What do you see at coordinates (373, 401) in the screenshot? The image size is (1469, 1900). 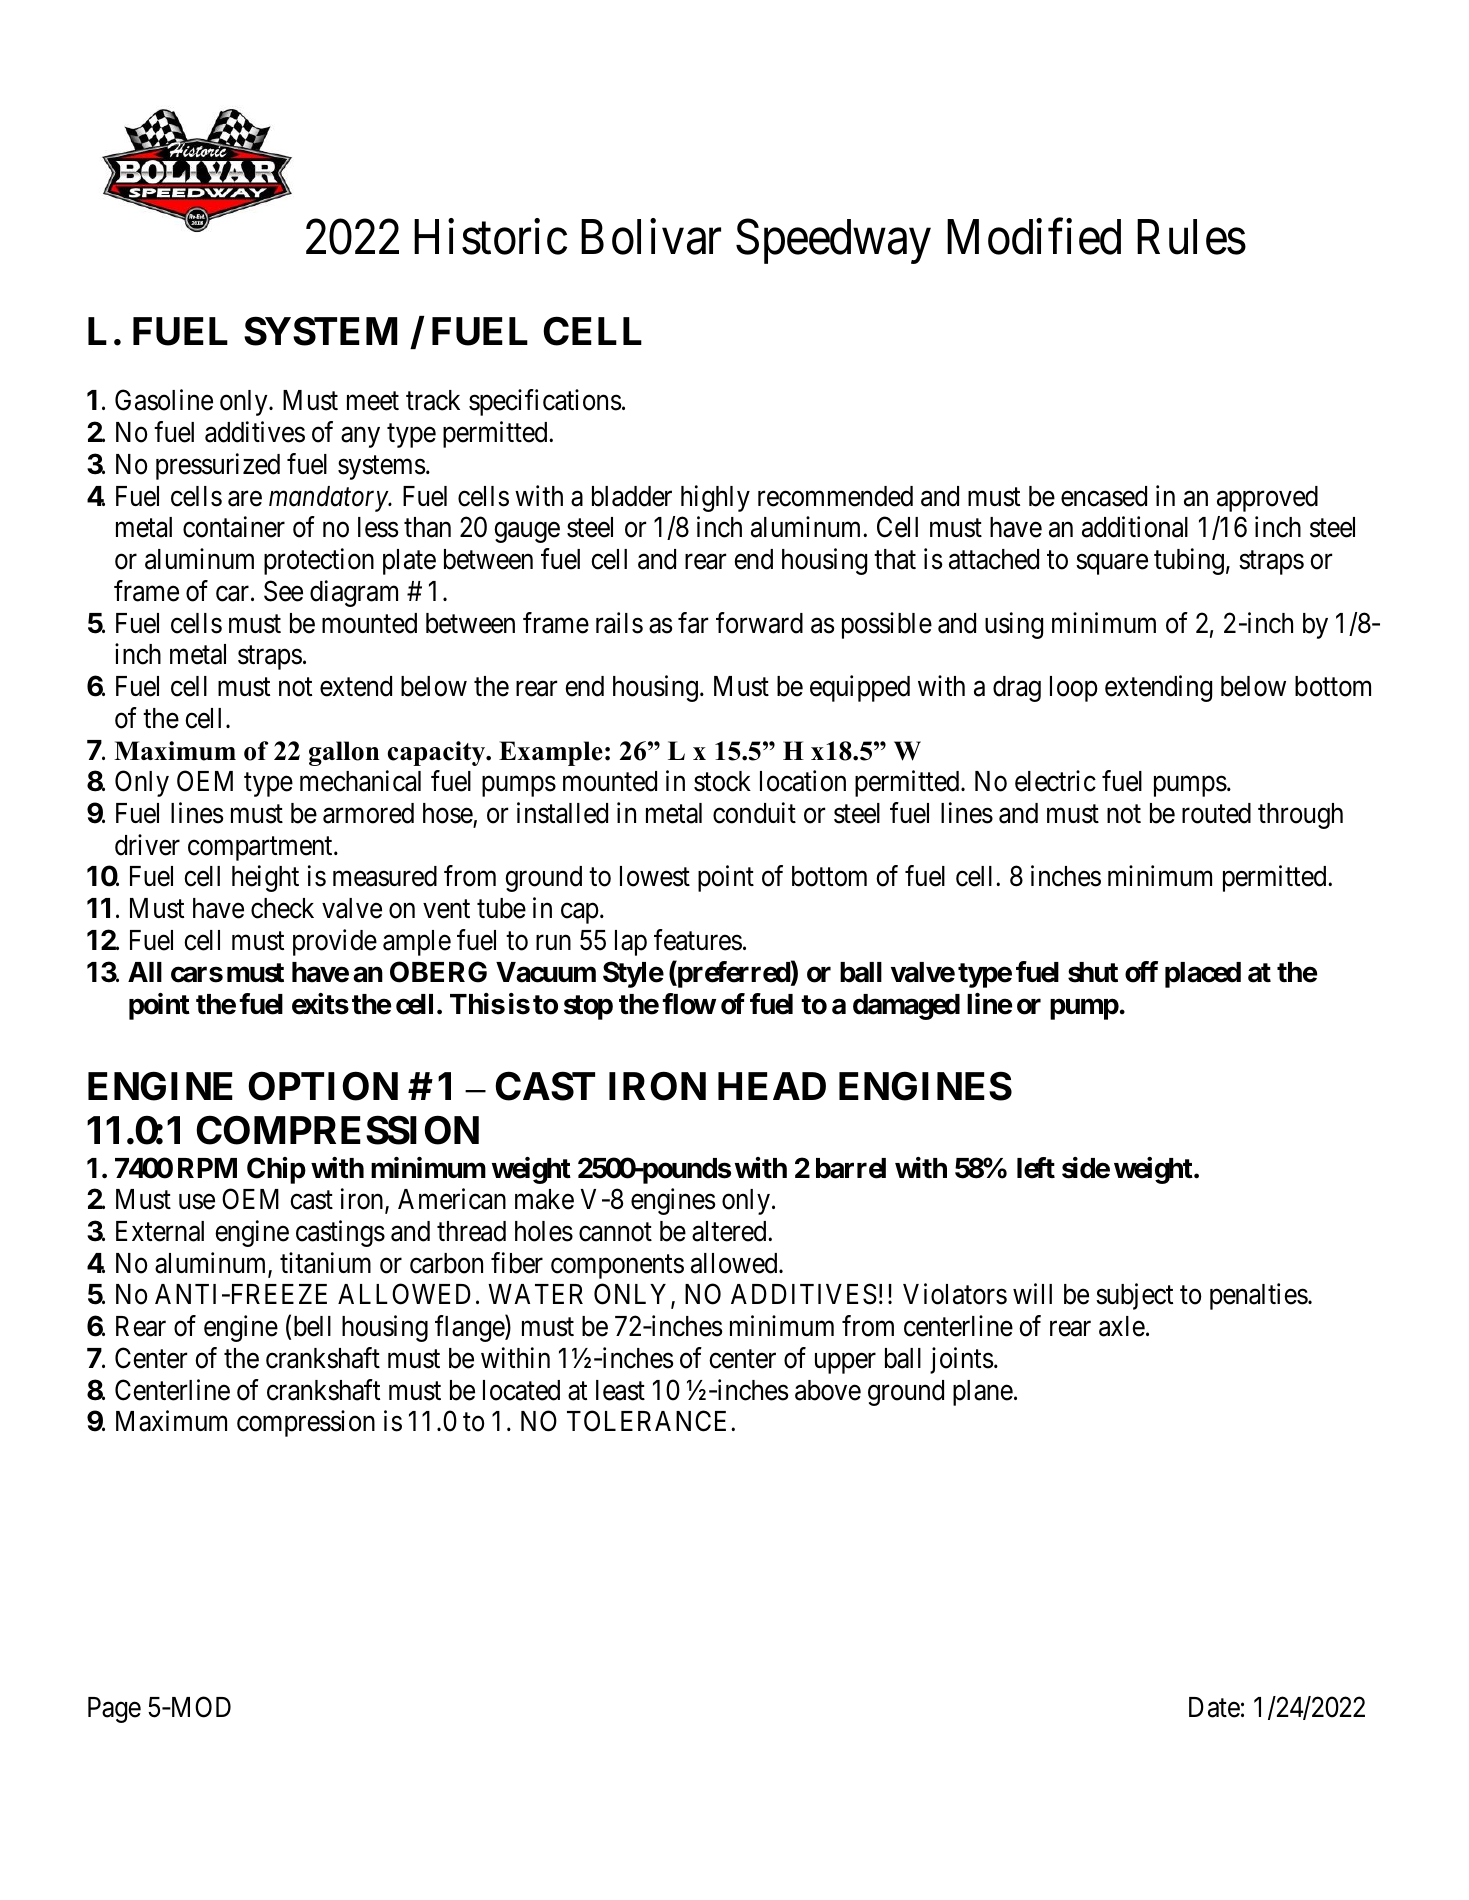 I see `meet` at bounding box center [373, 401].
